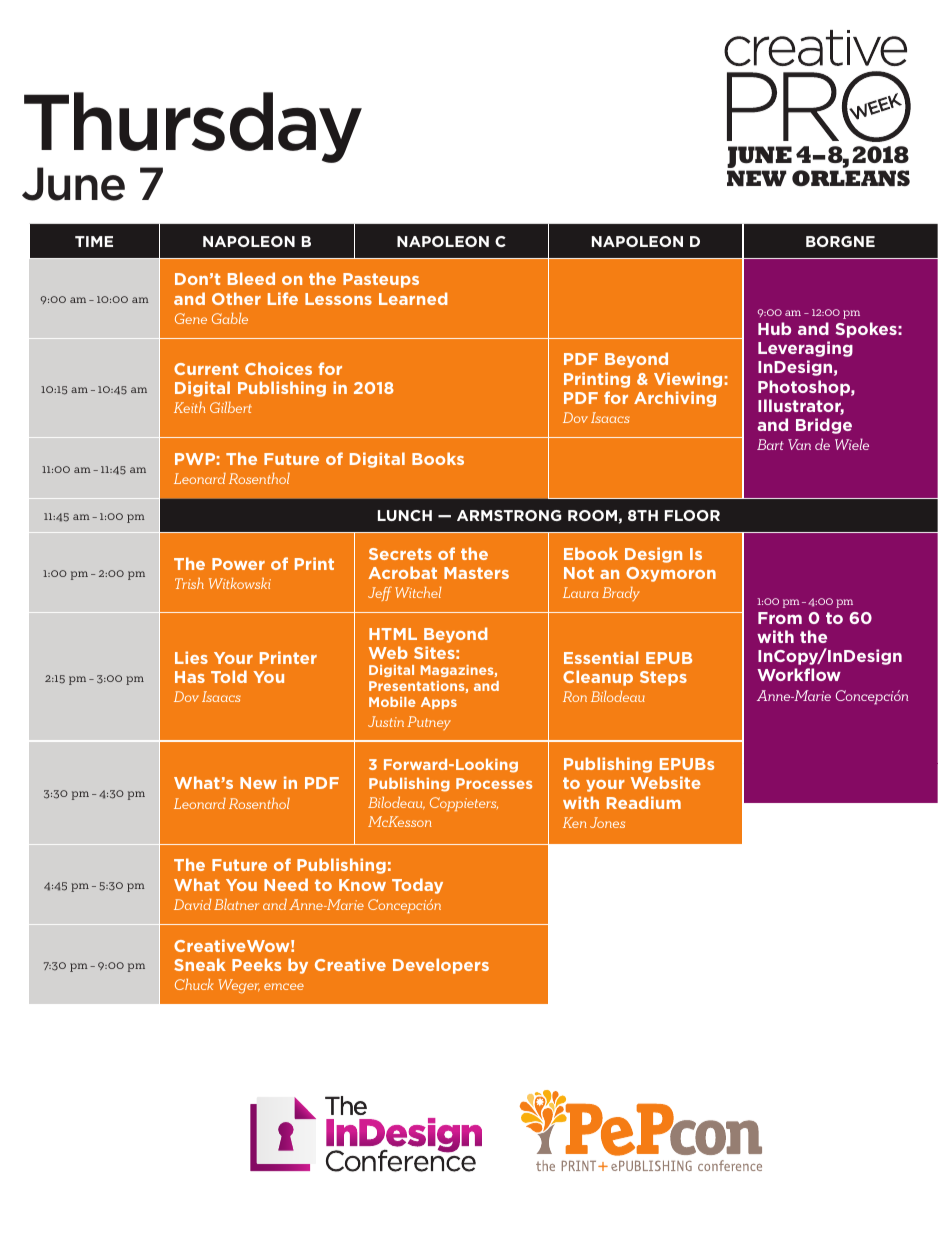  Describe the element at coordinates (413, 298) in the document. I see `Learned` at that location.
